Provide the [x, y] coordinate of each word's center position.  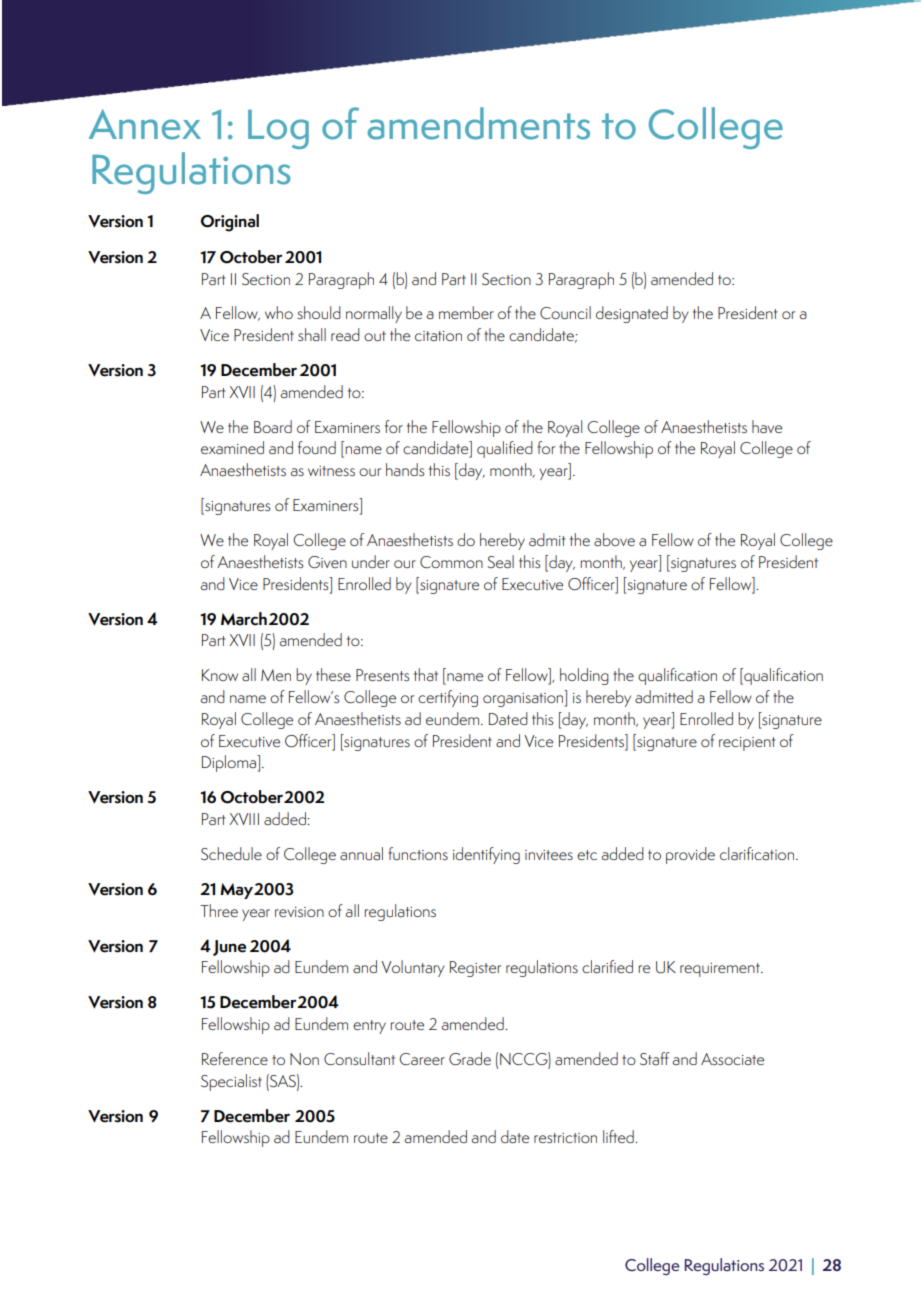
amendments [479, 123]
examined [232, 447]
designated [632, 314]
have [767, 426]
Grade [470, 1058]
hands [405, 469]
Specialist [231, 1082]
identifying [486, 855]
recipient [747, 744]
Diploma [230, 763]
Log [278, 129]
